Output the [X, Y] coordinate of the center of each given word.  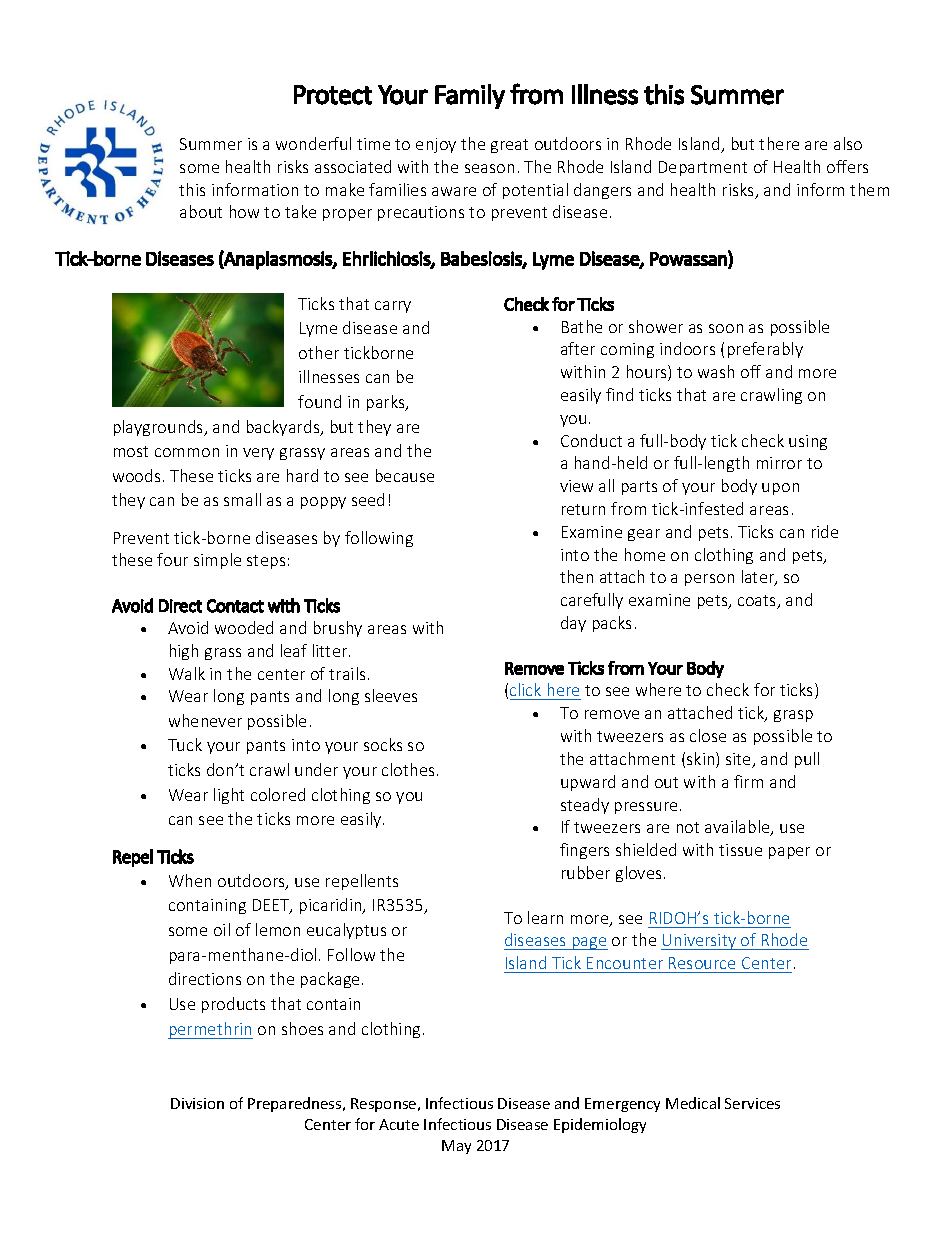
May [456, 1147]
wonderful [313, 143]
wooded [244, 627]
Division [197, 1103]
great [509, 146]
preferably [765, 350]
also [848, 143]
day [573, 624]
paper [789, 853]
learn [545, 917]
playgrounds [160, 428]
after [578, 348]
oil [222, 929]
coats [758, 602]
